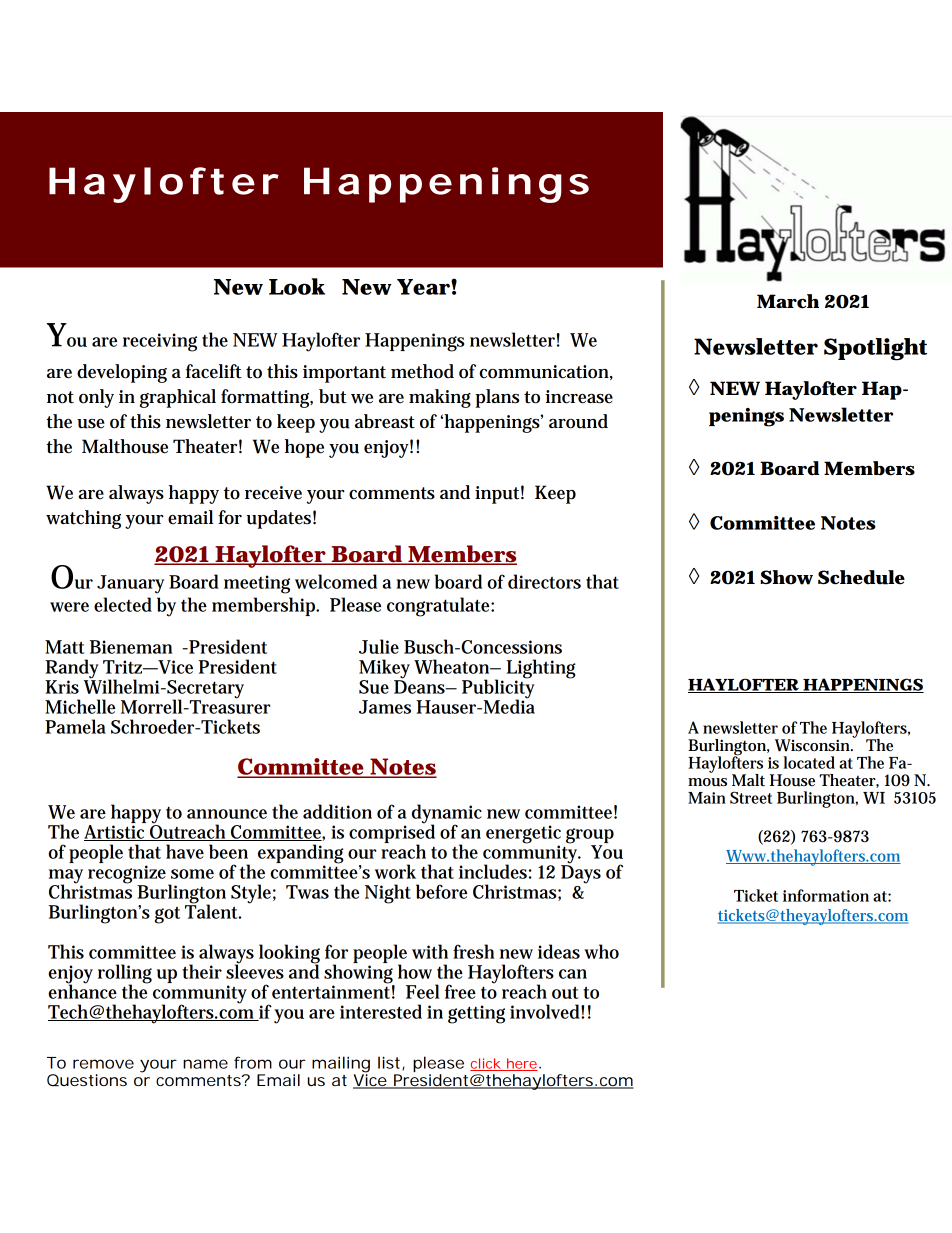 The image size is (952, 1233). Describe the element at coordinates (788, 301) in the document. I see `March` at that location.
